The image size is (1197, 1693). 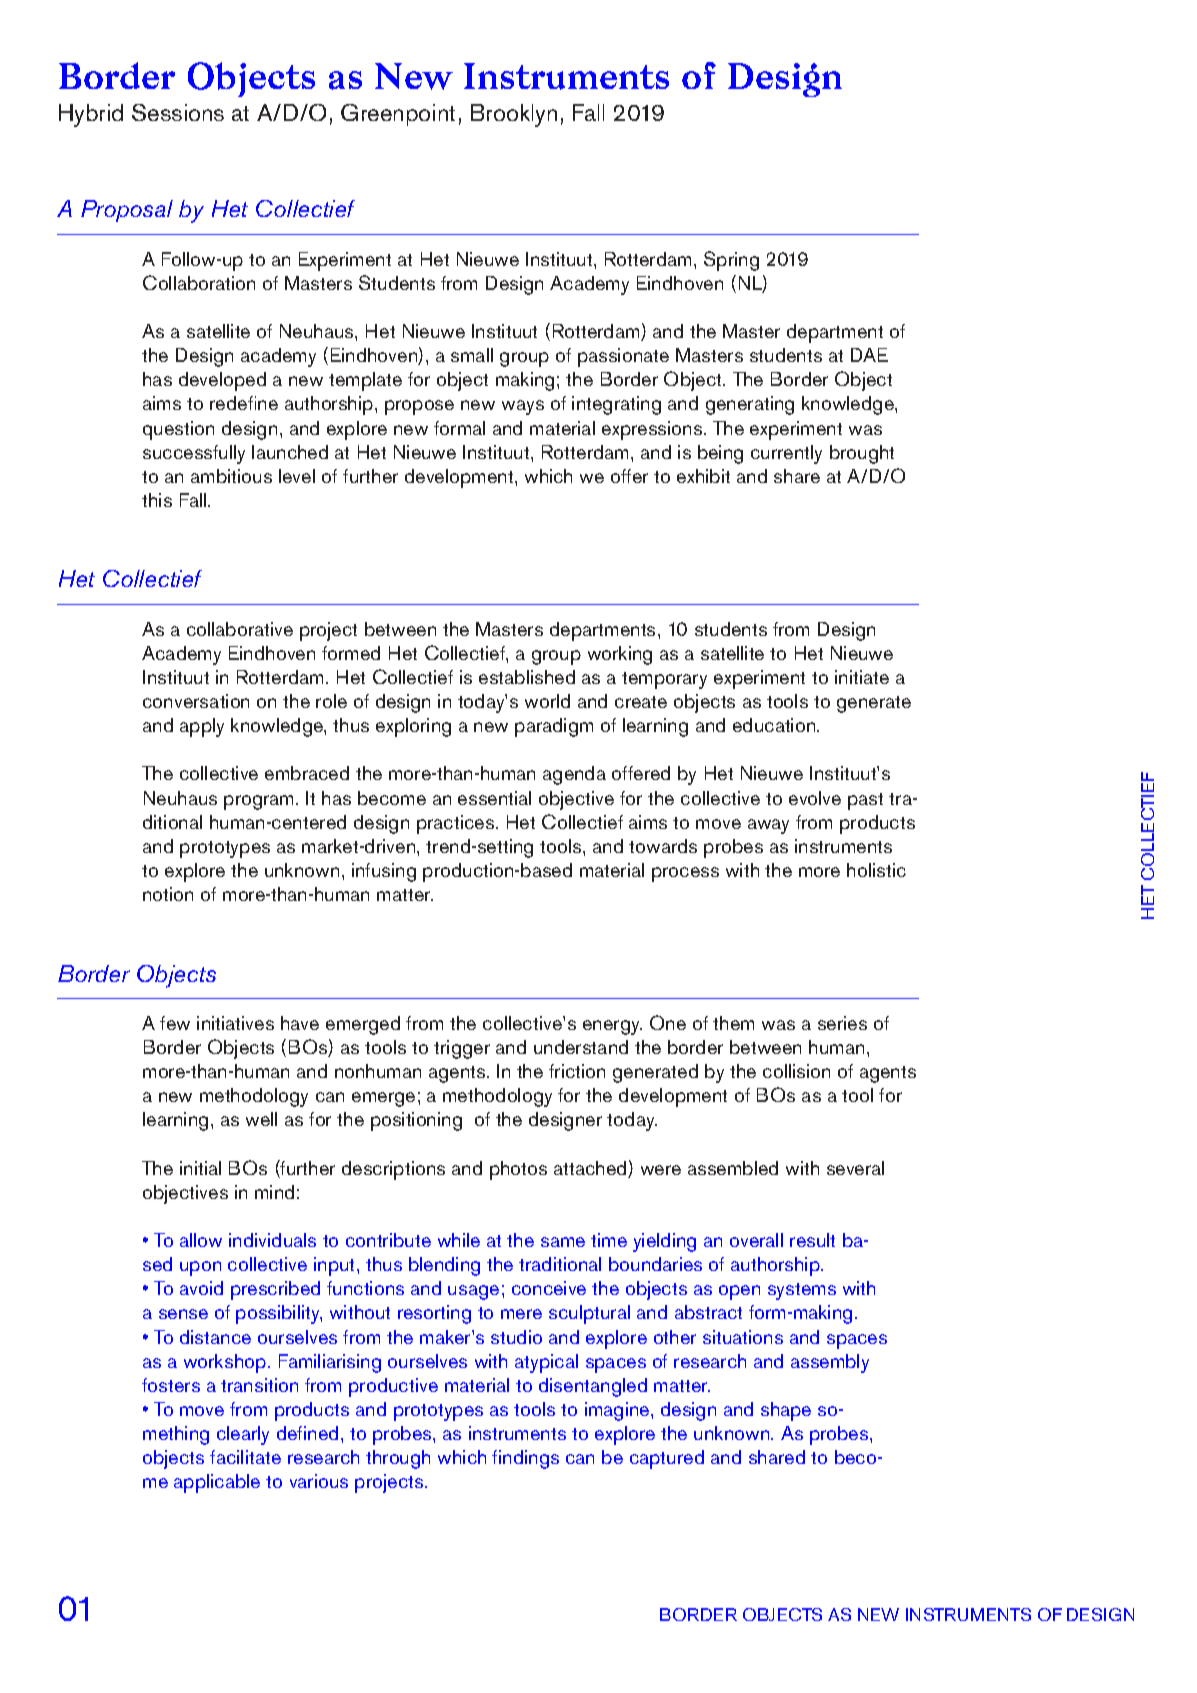 I want to click on findings, so click(x=525, y=1459).
